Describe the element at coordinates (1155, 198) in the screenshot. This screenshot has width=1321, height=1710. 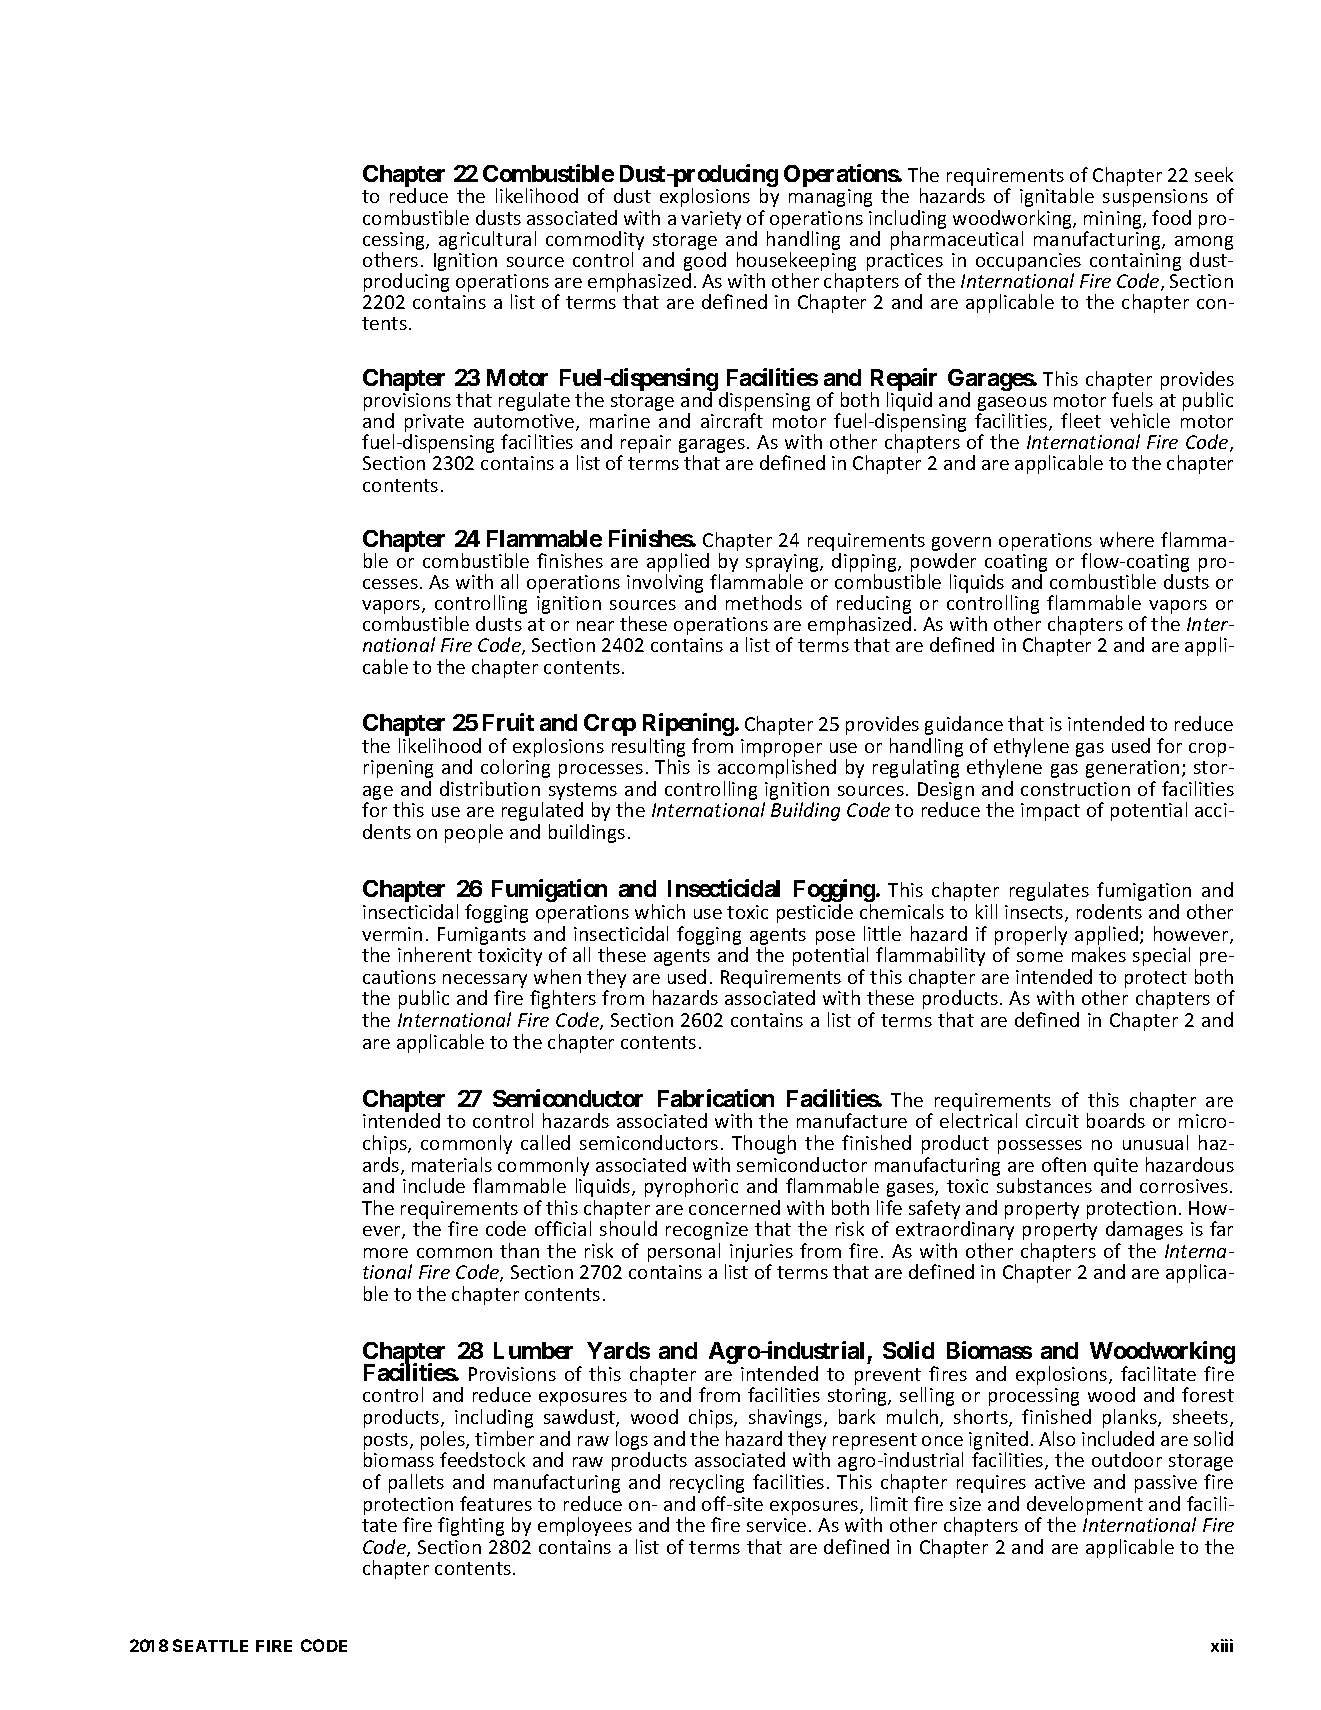
I see `suspensions` at that location.
